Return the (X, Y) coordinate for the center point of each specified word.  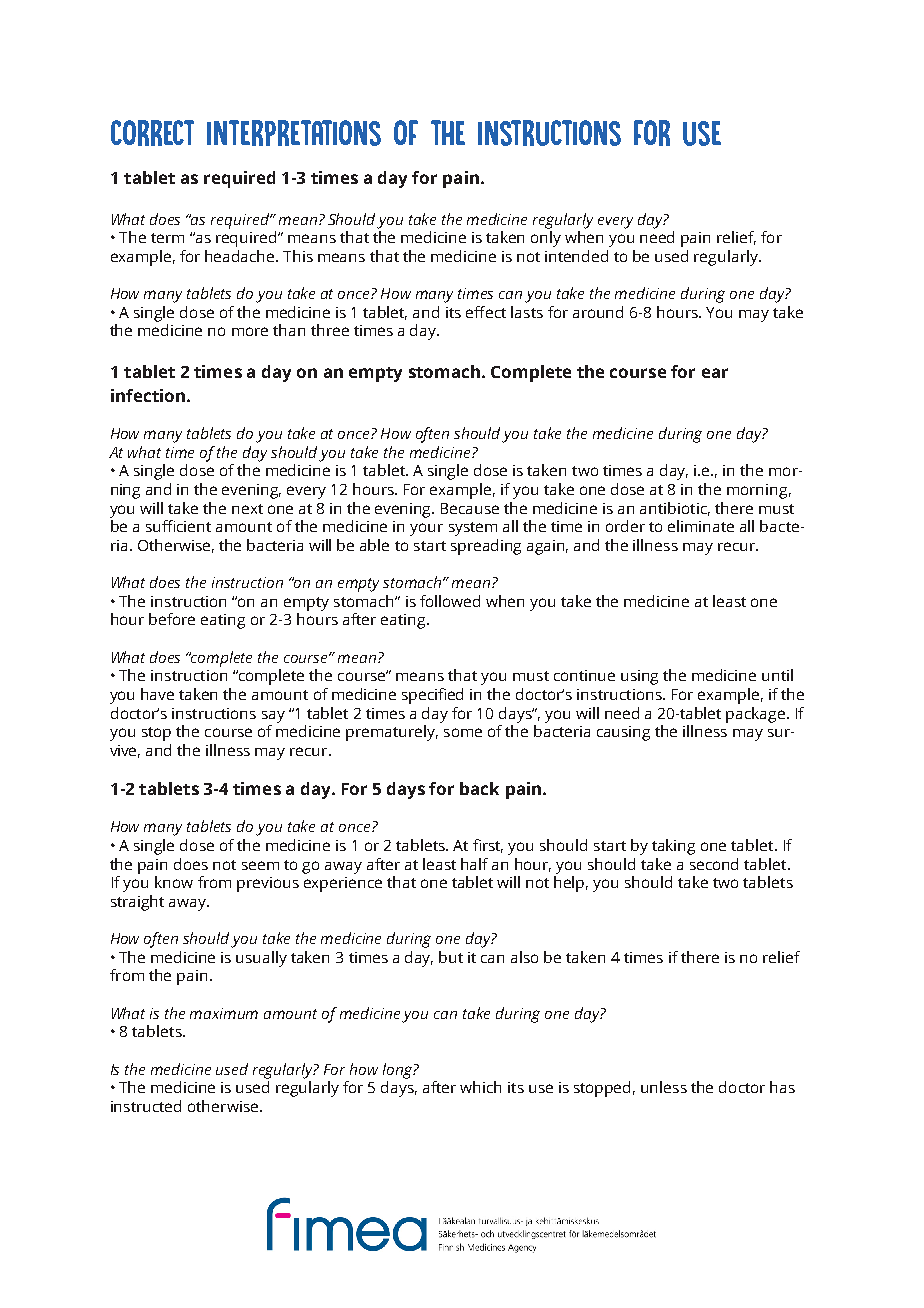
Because (470, 508)
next (247, 509)
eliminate (701, 526)
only (546, 239)
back (479, 788)
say (273, 717)
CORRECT (152, 133)
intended (576, 256)
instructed (146, 1106)
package (755, 715)
